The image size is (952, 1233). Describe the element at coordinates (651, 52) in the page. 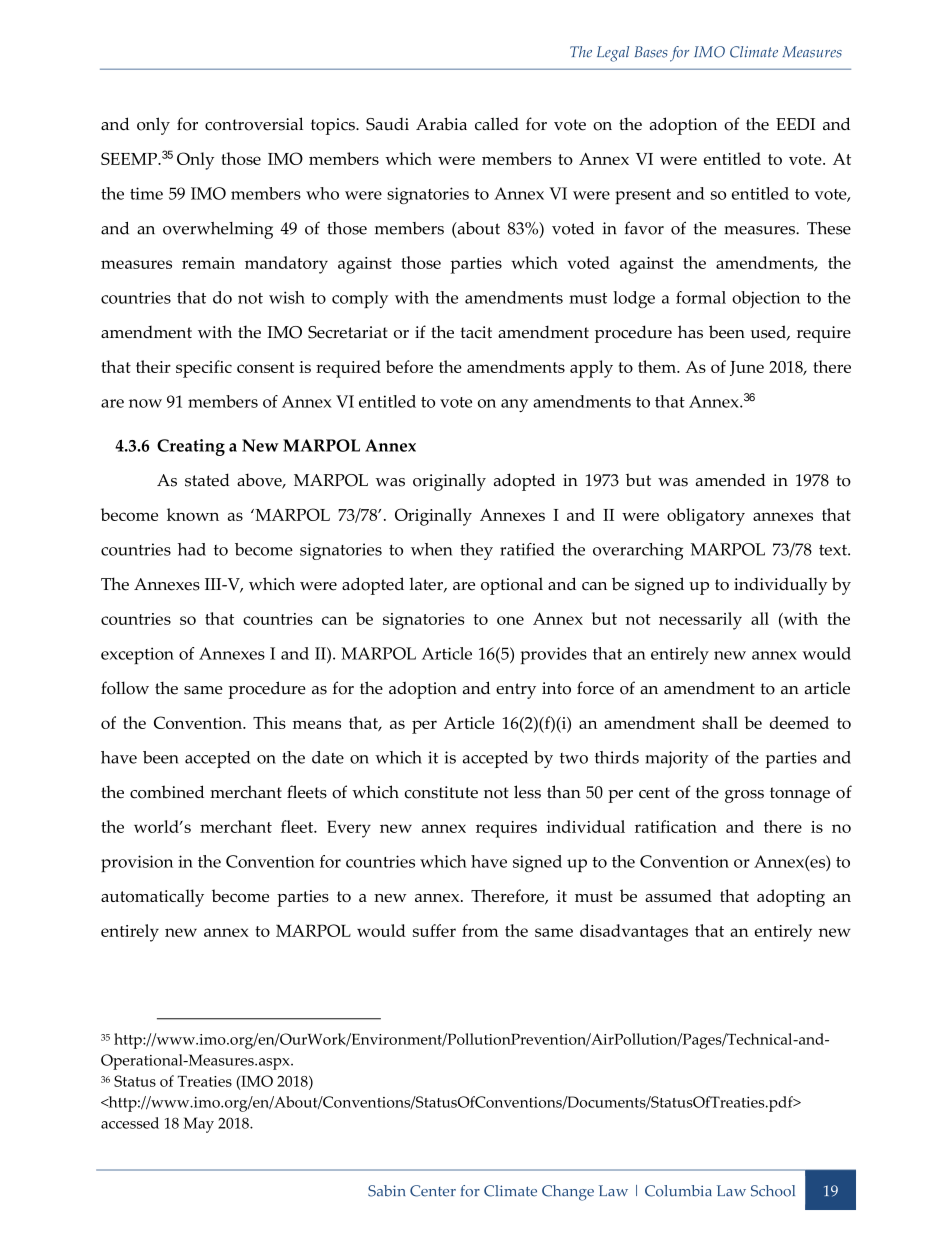

I see `Bases` at that location.
